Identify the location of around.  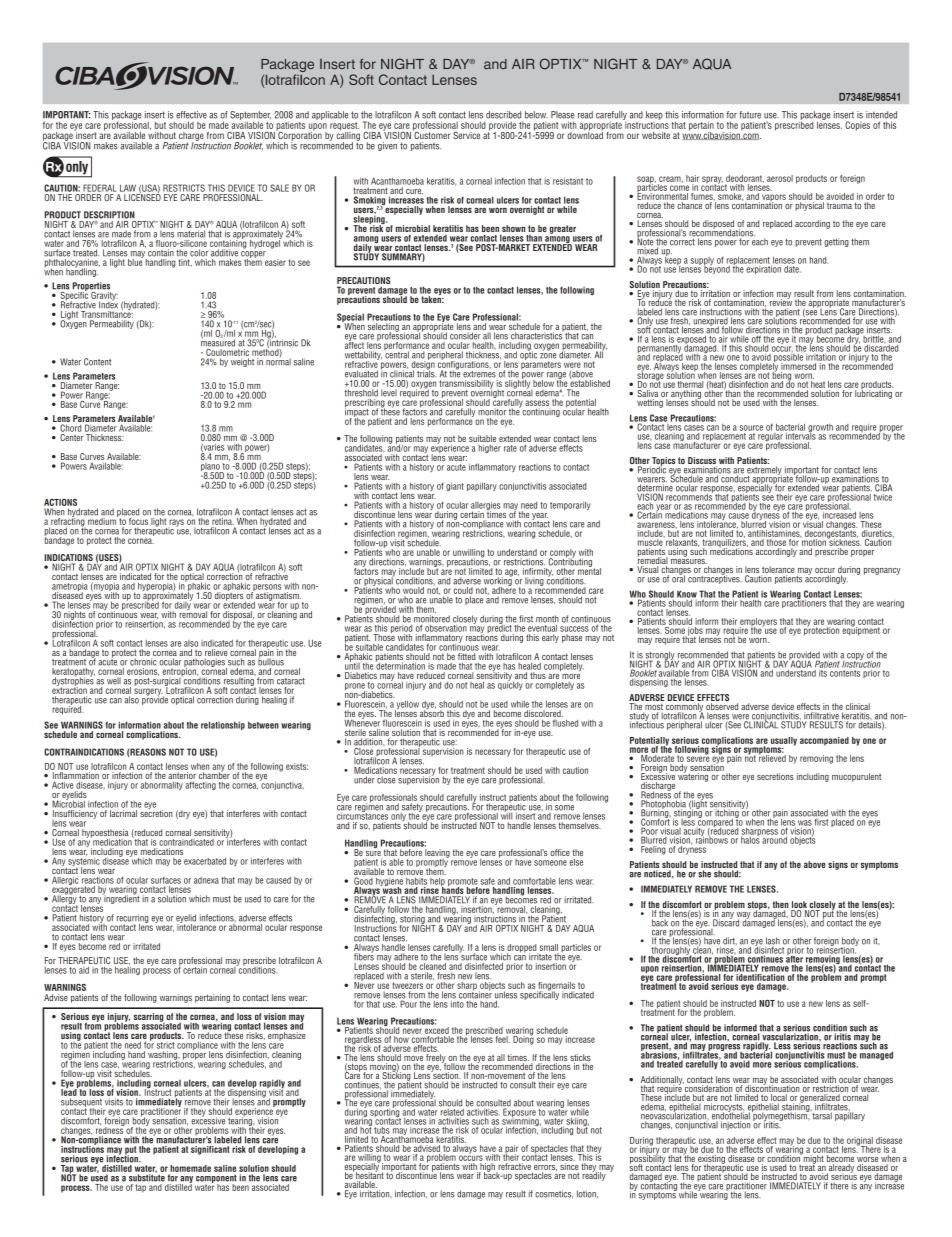
(774, 839).
